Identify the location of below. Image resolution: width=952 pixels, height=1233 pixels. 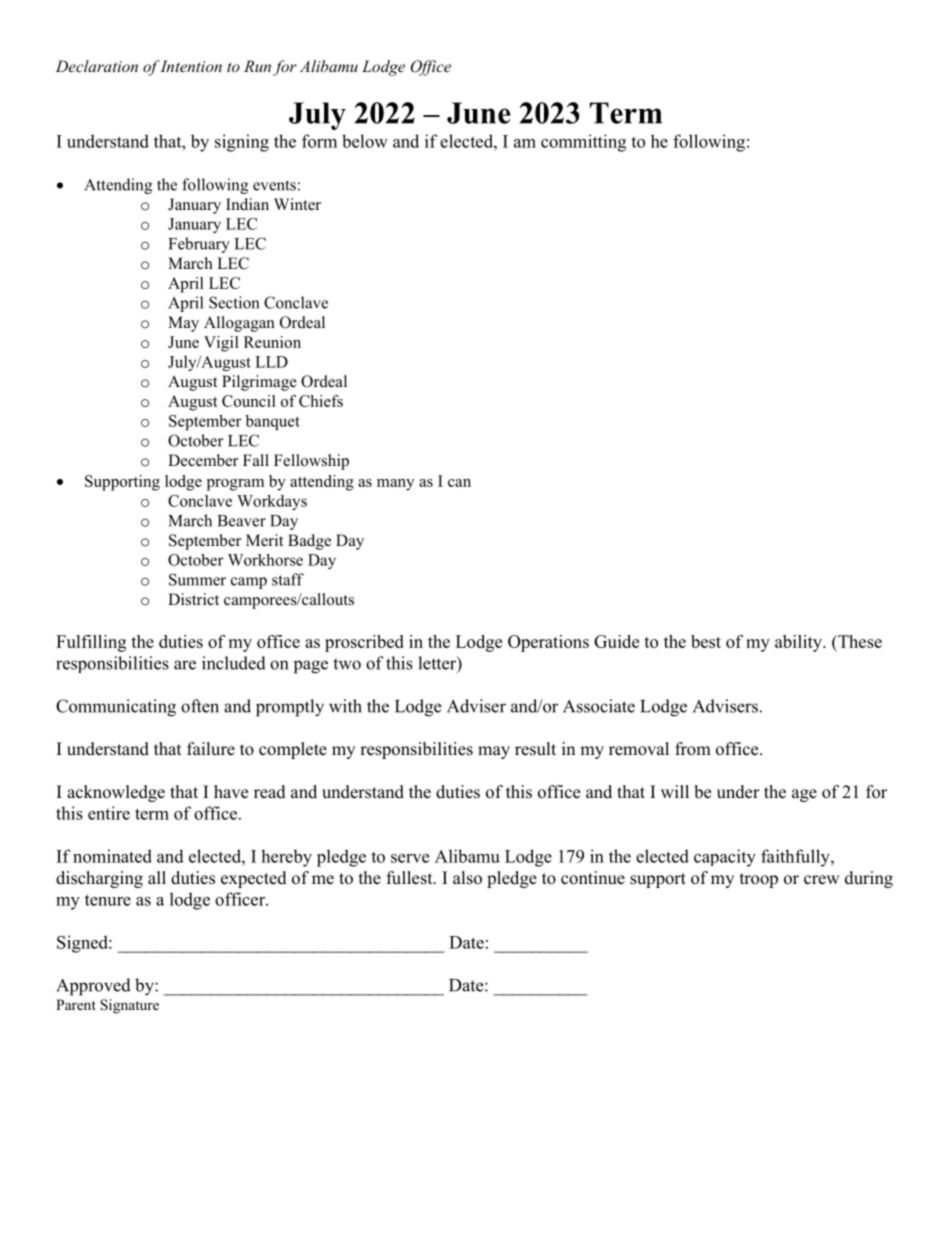
(365, 141).
